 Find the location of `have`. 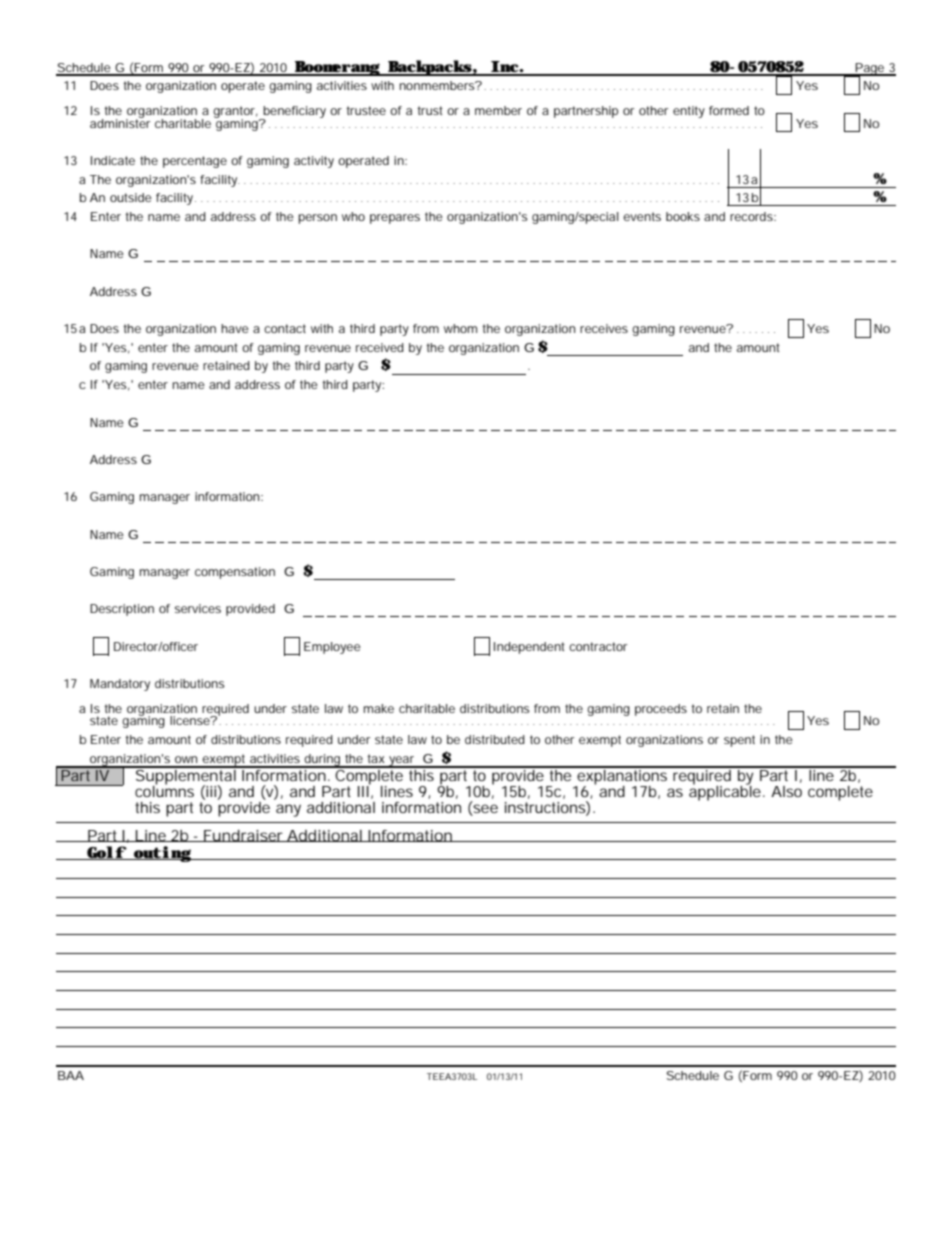

have is located at coordinates (235, 328).
